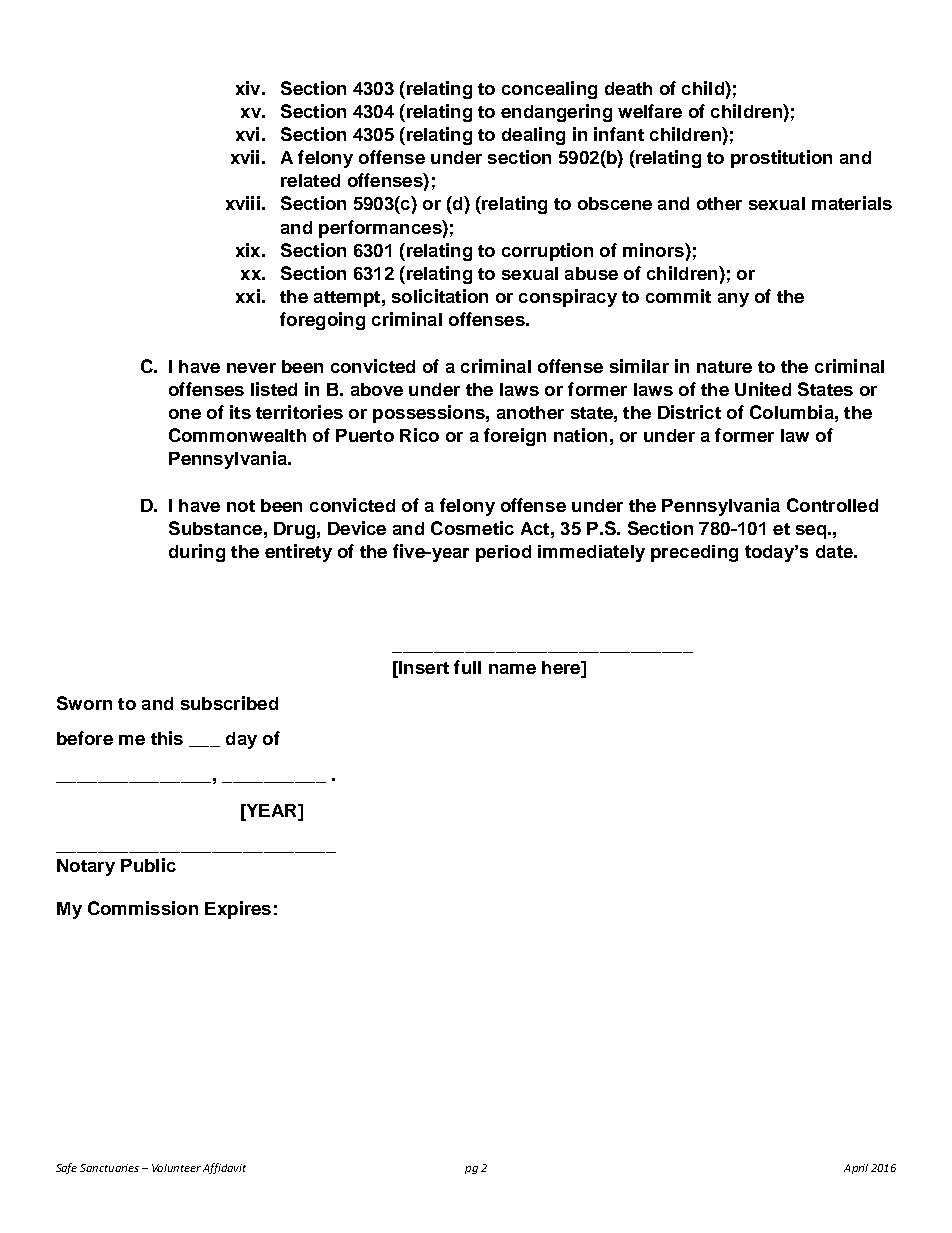 This screenshot has width=952, height=1233. What do you see at coordinates (176, 1168) in the screenshot?
I see `Volunteer` at bounding box center [176, 1168].
